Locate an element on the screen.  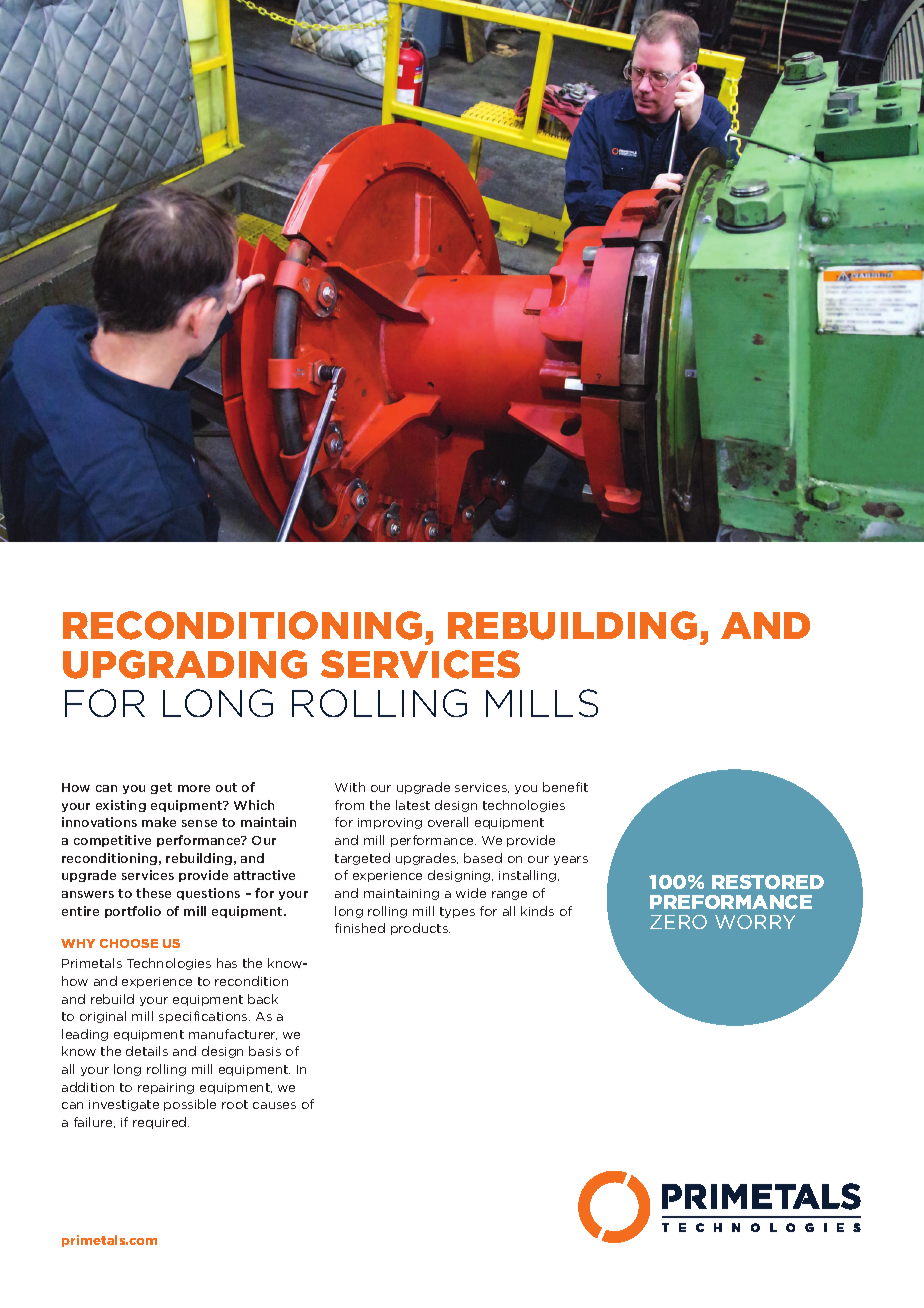
benefit is located at coordinates (565, 787).
